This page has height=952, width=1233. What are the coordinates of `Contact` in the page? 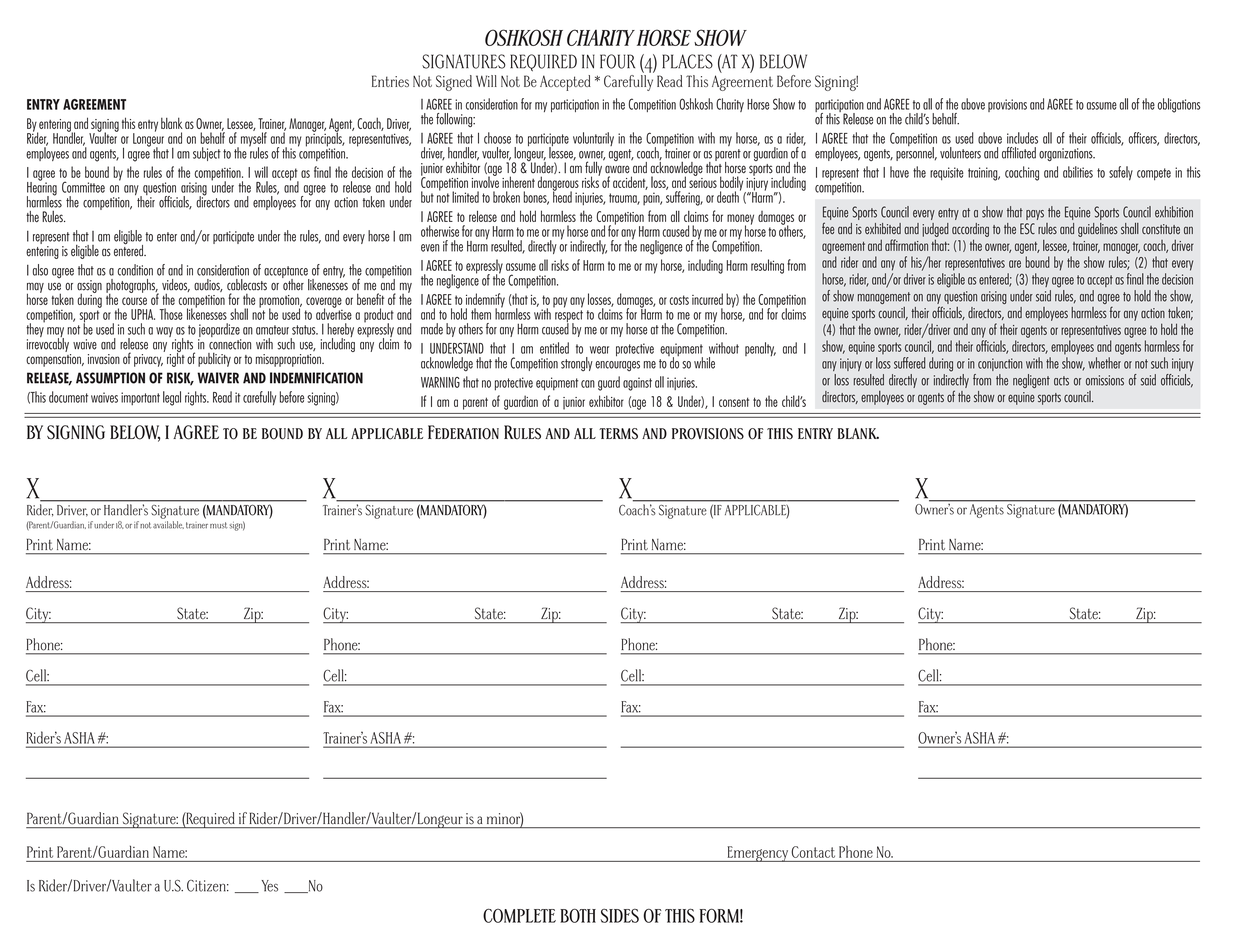 It's located at (813, 852).
